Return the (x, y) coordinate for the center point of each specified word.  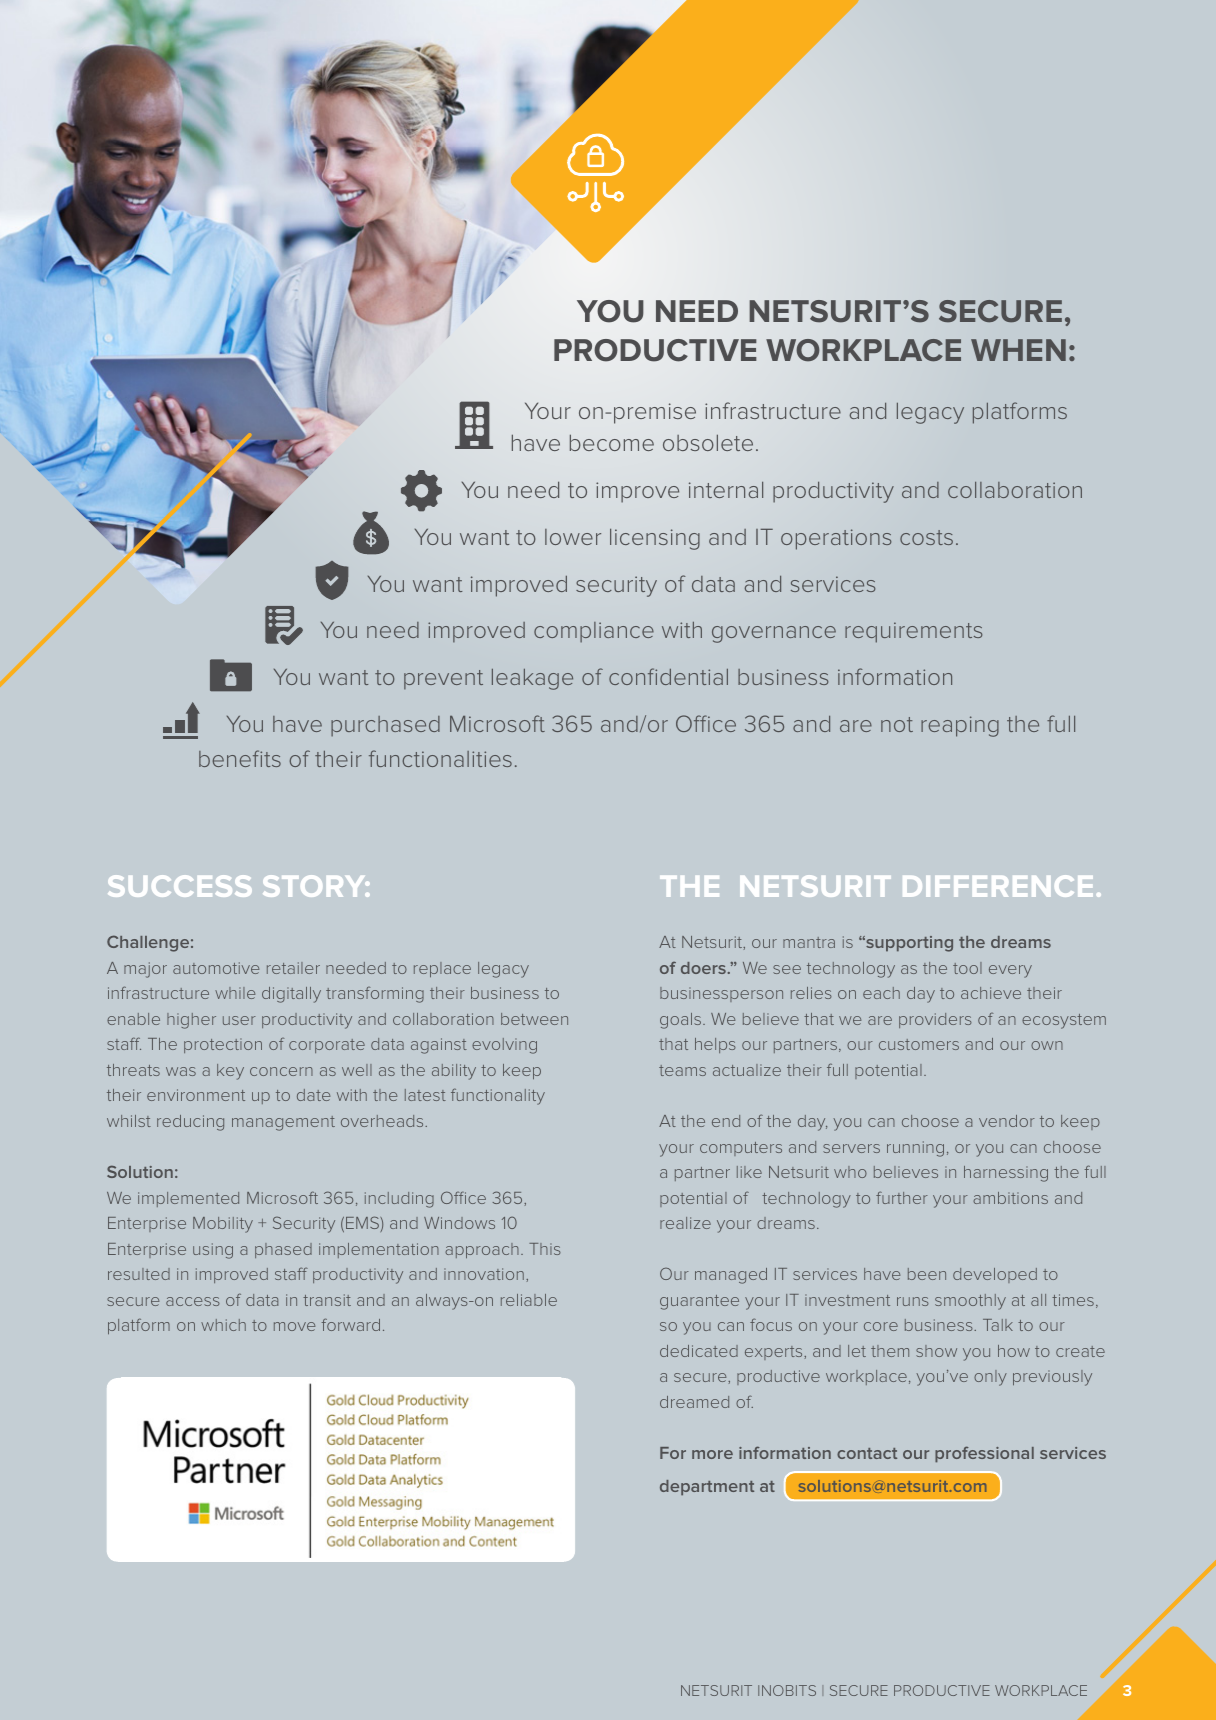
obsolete (708, 442)
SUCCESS (180, 886)
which (223, 1325)
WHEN (1018, 350)
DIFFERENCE (998, 886)
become (612, 442)
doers (703, 968)
